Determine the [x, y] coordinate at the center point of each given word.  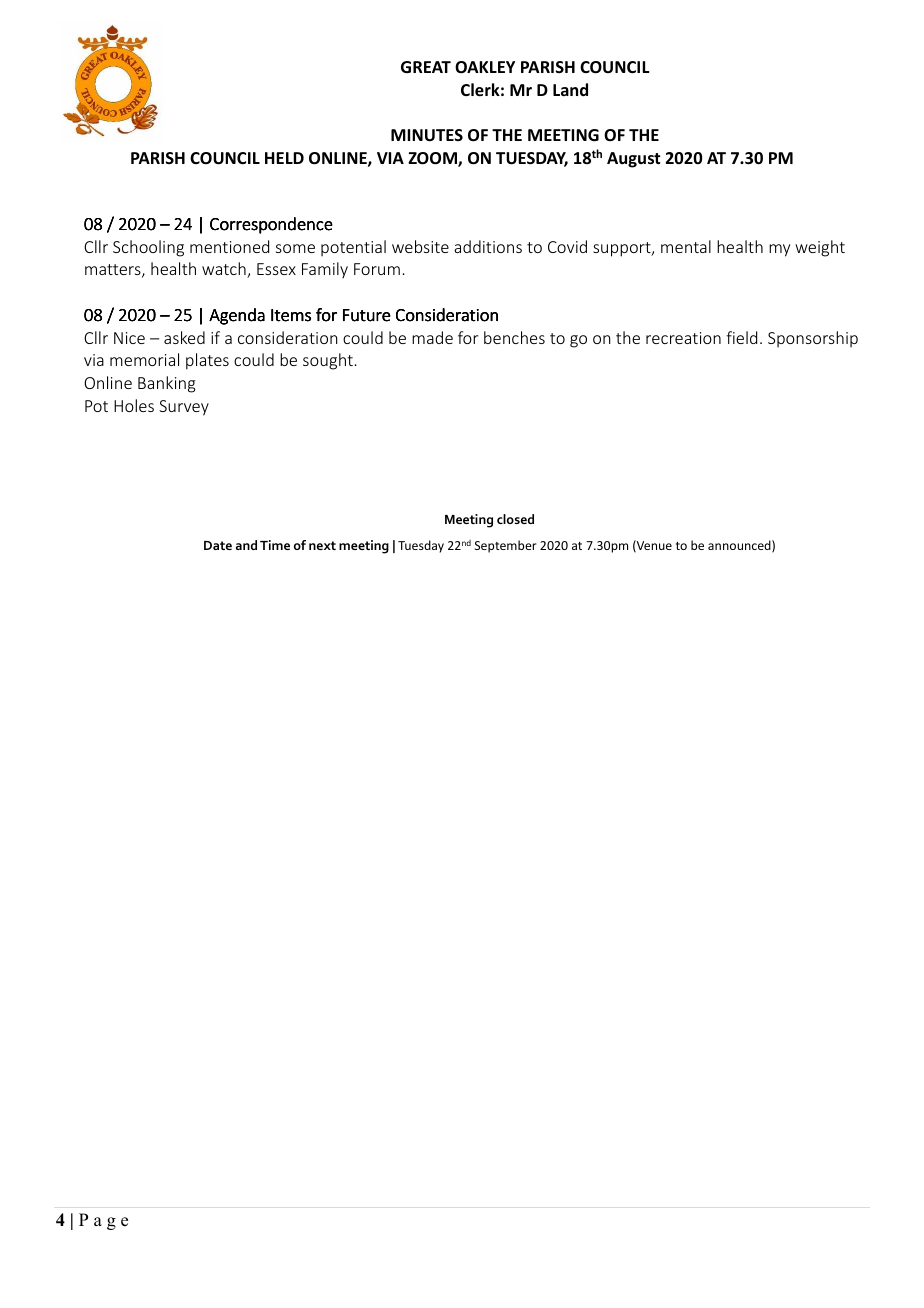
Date [218, 545]
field [741, 337]
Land [570, 89]
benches [514, 337]
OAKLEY [485, 67]
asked [184, 337]
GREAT [426, 67]
